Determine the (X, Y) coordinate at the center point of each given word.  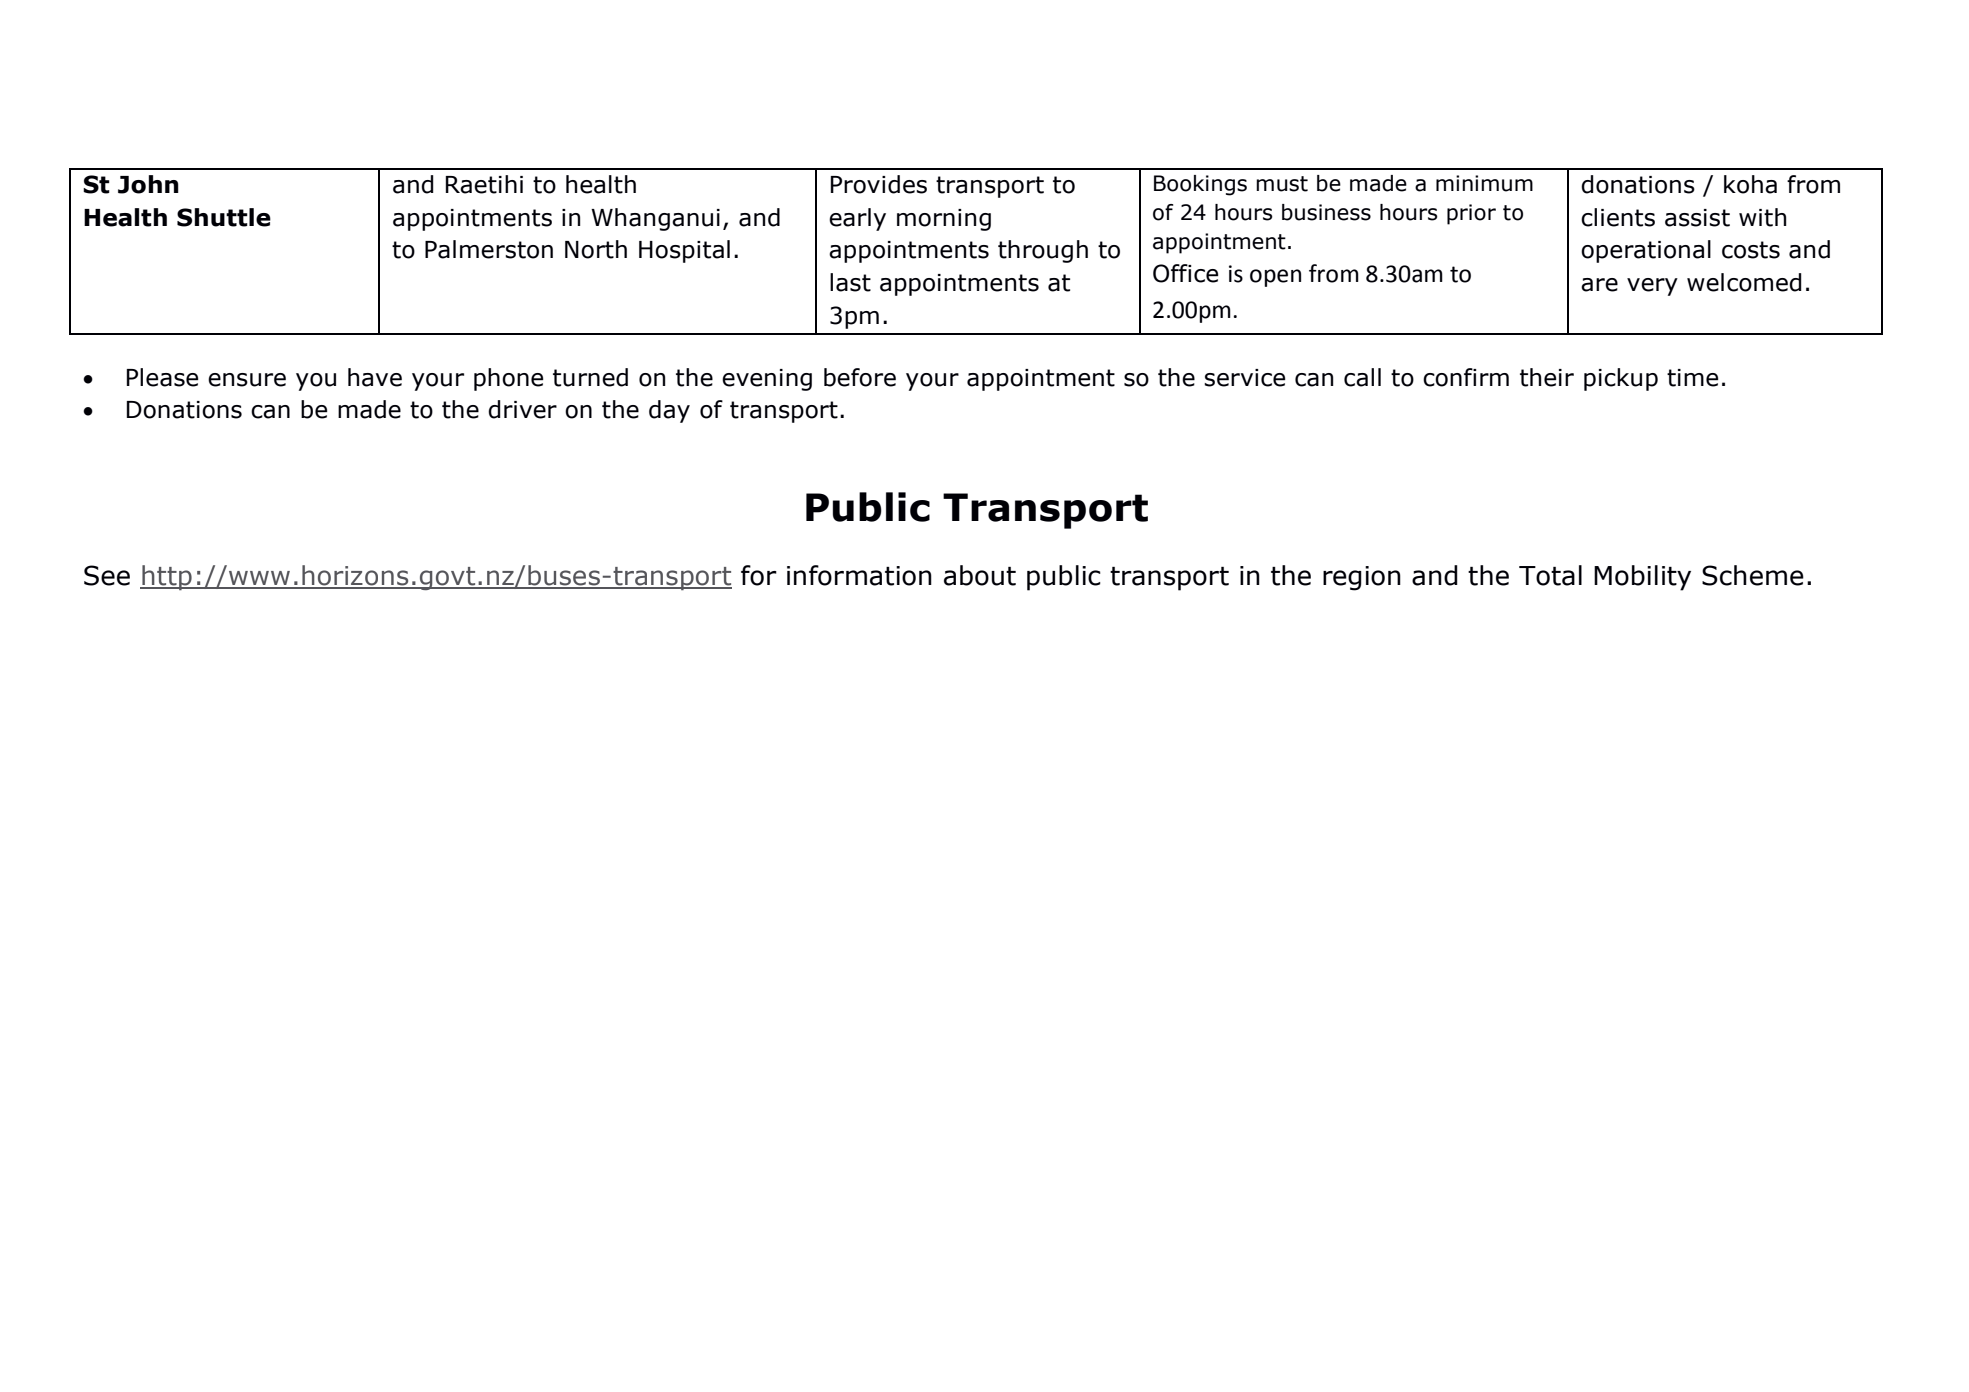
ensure (247, 380)
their (1547, 377)
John (148, 184)
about (980, 575)
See (107, 575)
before (860, 377)
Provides (879, 184)
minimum (1484, 183)
